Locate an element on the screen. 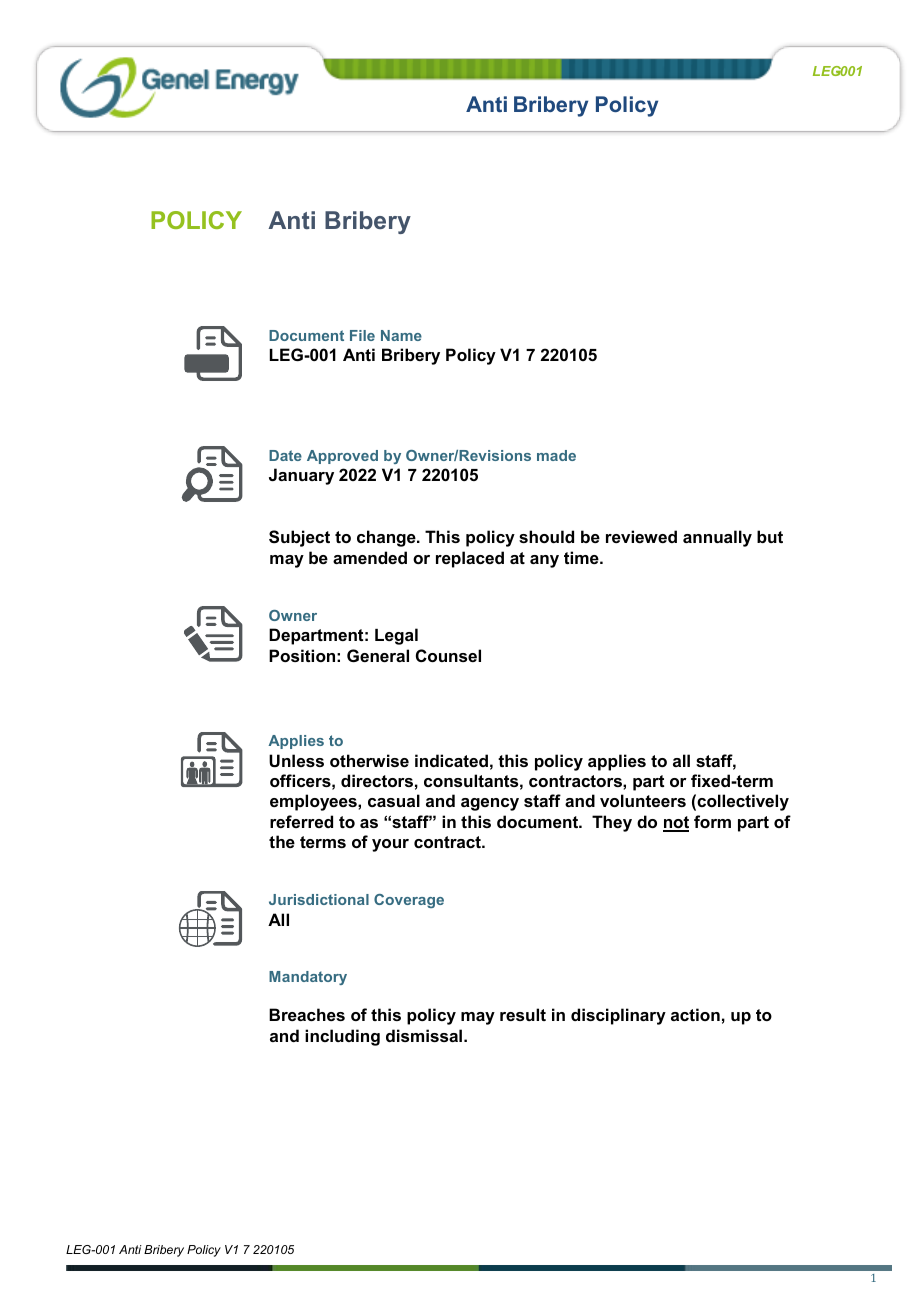  File is located at coordinates (362, 335).
